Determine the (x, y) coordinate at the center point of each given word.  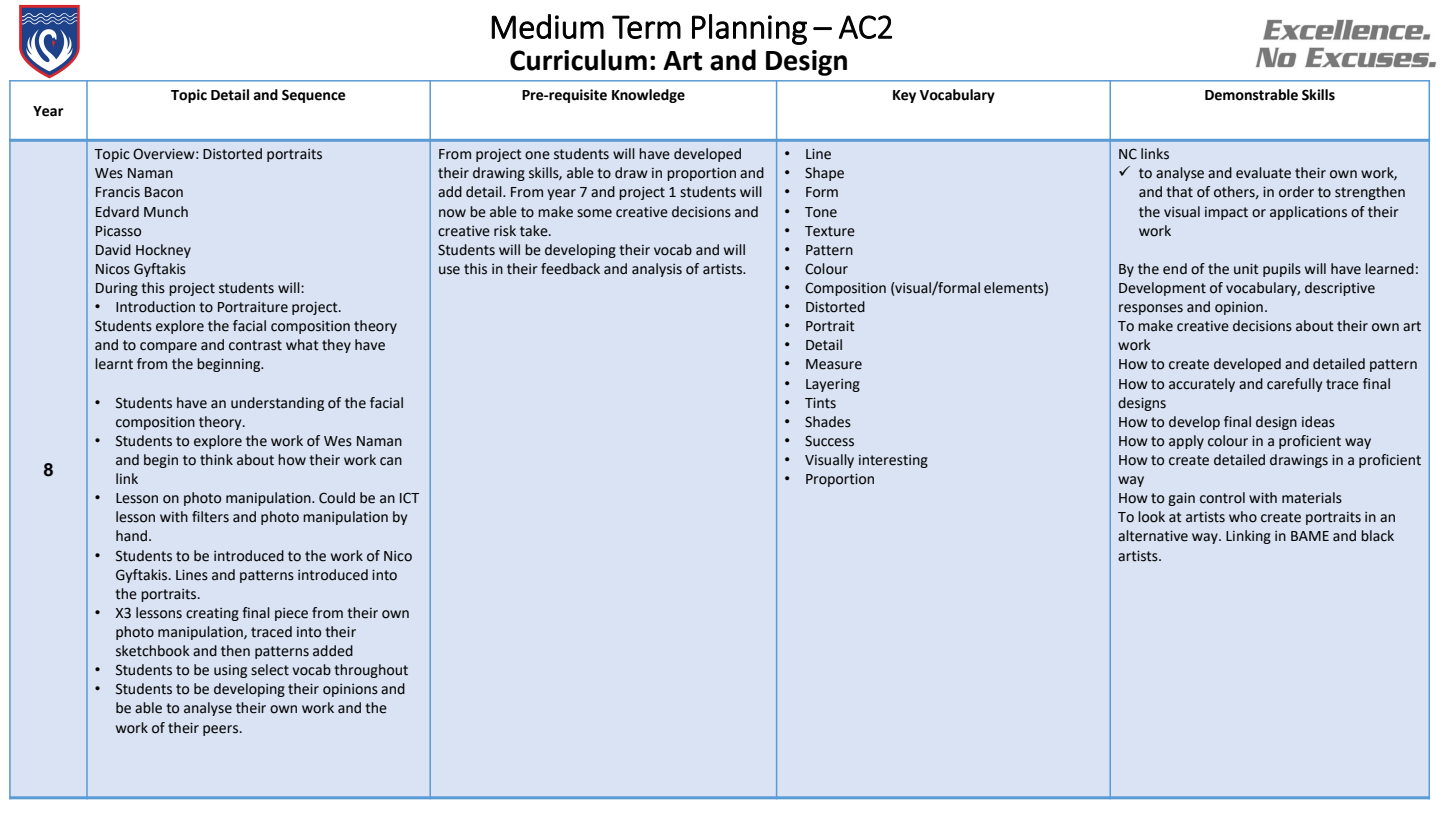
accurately (1202, 385)
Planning (749, 29)
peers (222, 730)
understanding (277, 404)
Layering (833, 385)
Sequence (314, 96)
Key (904, 96)
